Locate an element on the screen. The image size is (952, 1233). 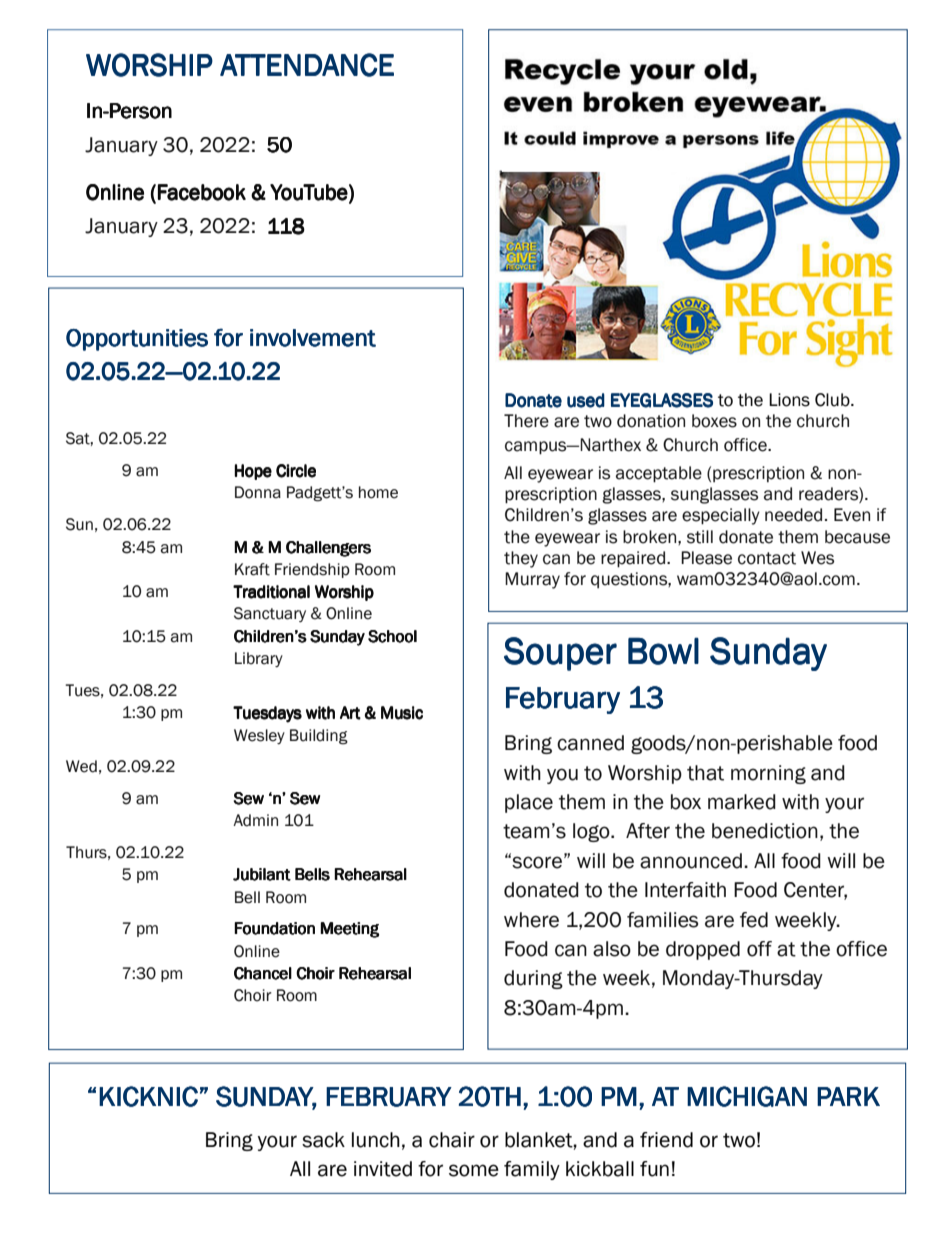
MICHIGAN is located at coordinates (747, 1096).
